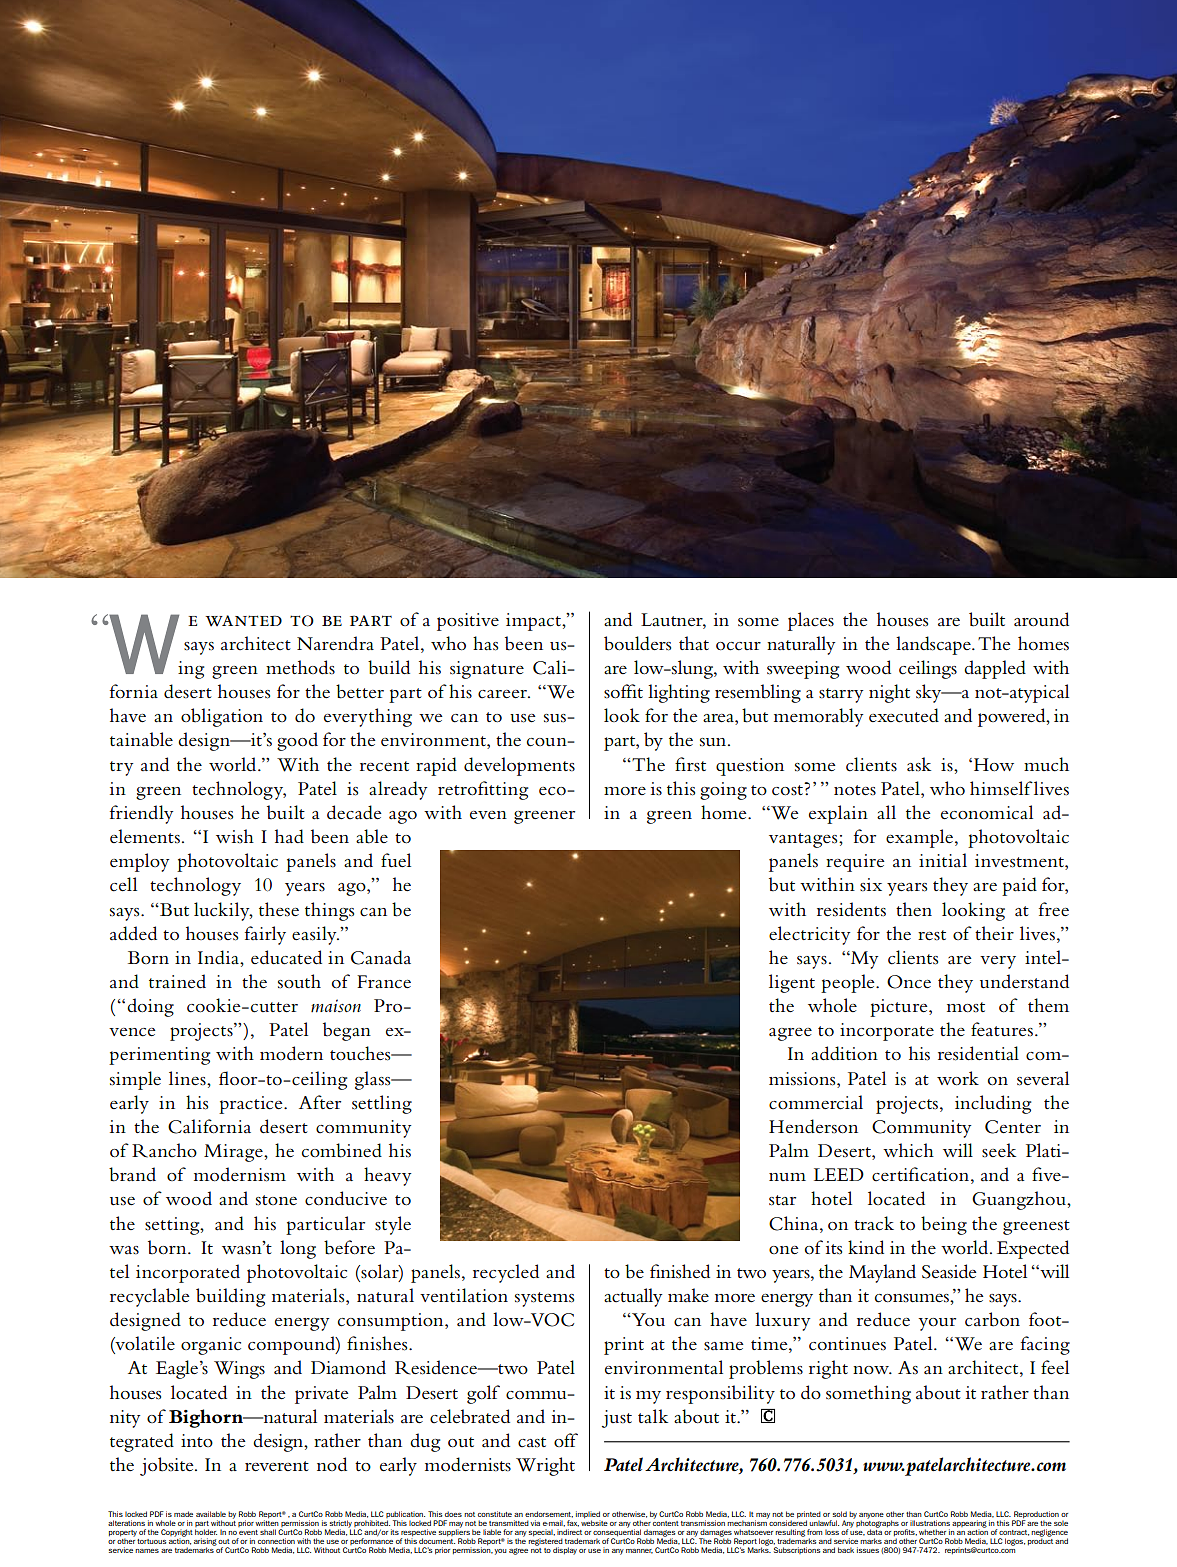 This page has width=1177, height=1567. I want to click on Canada, so click(381, 957).
